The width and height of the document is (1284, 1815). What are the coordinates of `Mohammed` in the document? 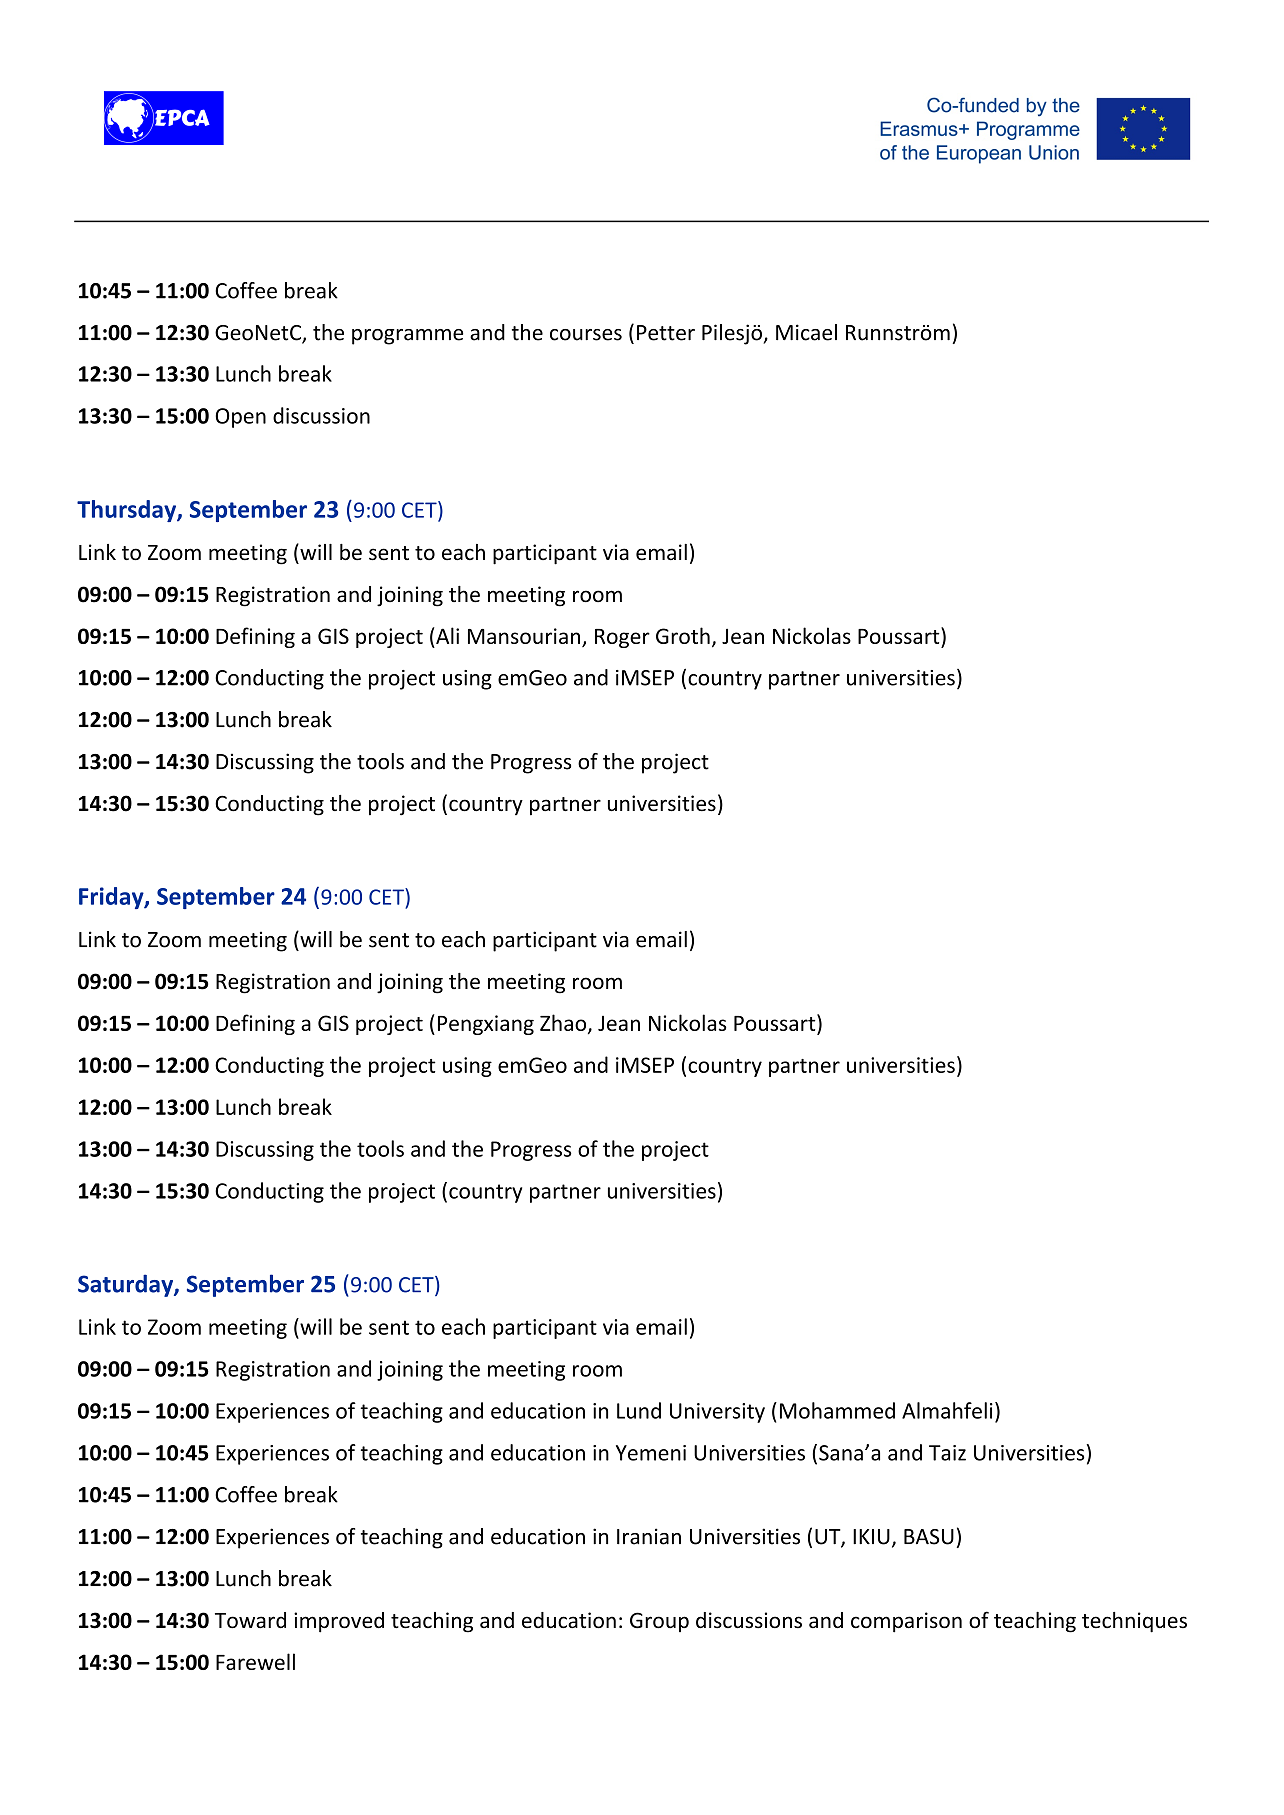 It's located at (837, 1410).
